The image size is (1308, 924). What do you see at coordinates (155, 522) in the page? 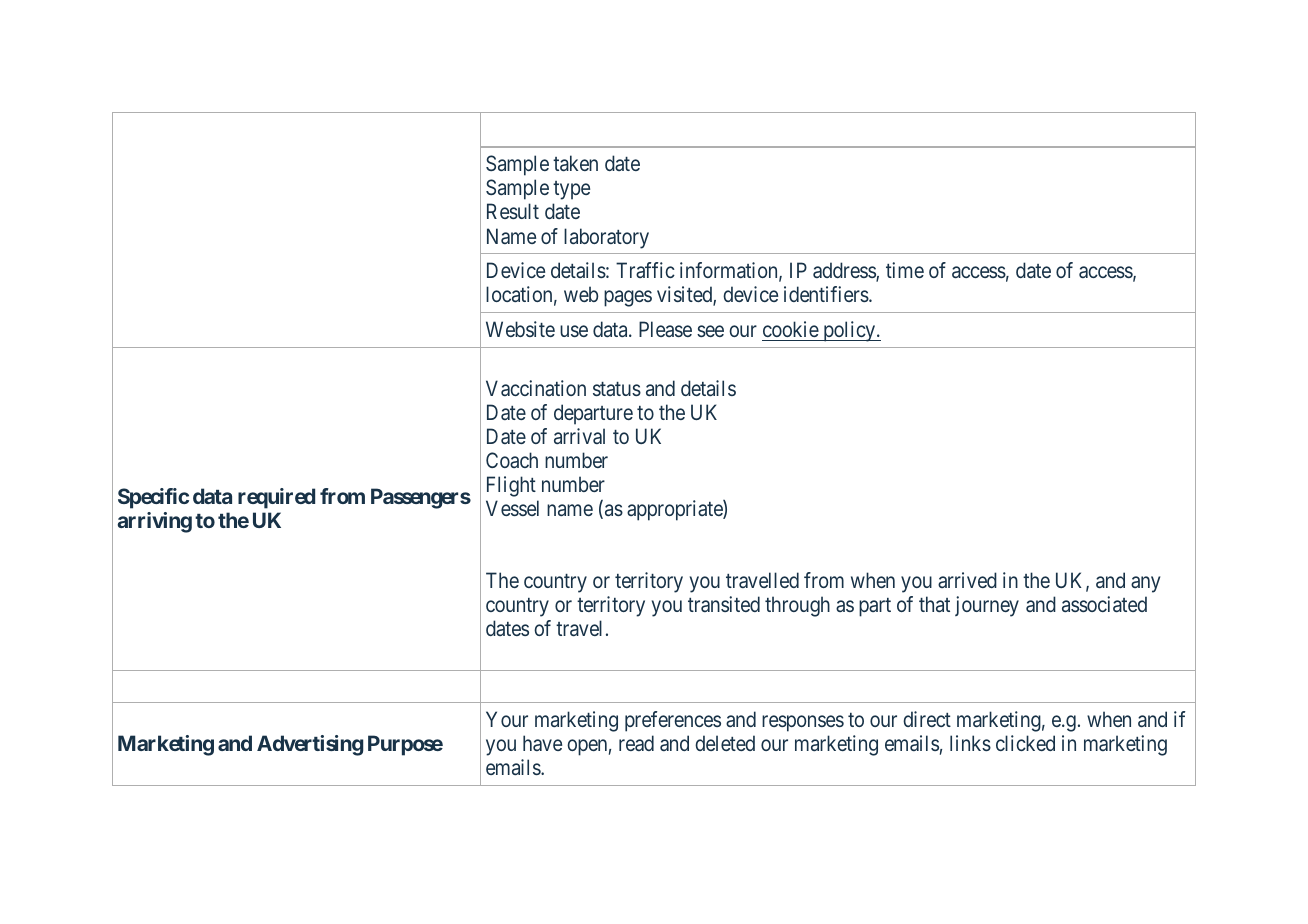
I see `arriving` at bounding box center [155, 522].
